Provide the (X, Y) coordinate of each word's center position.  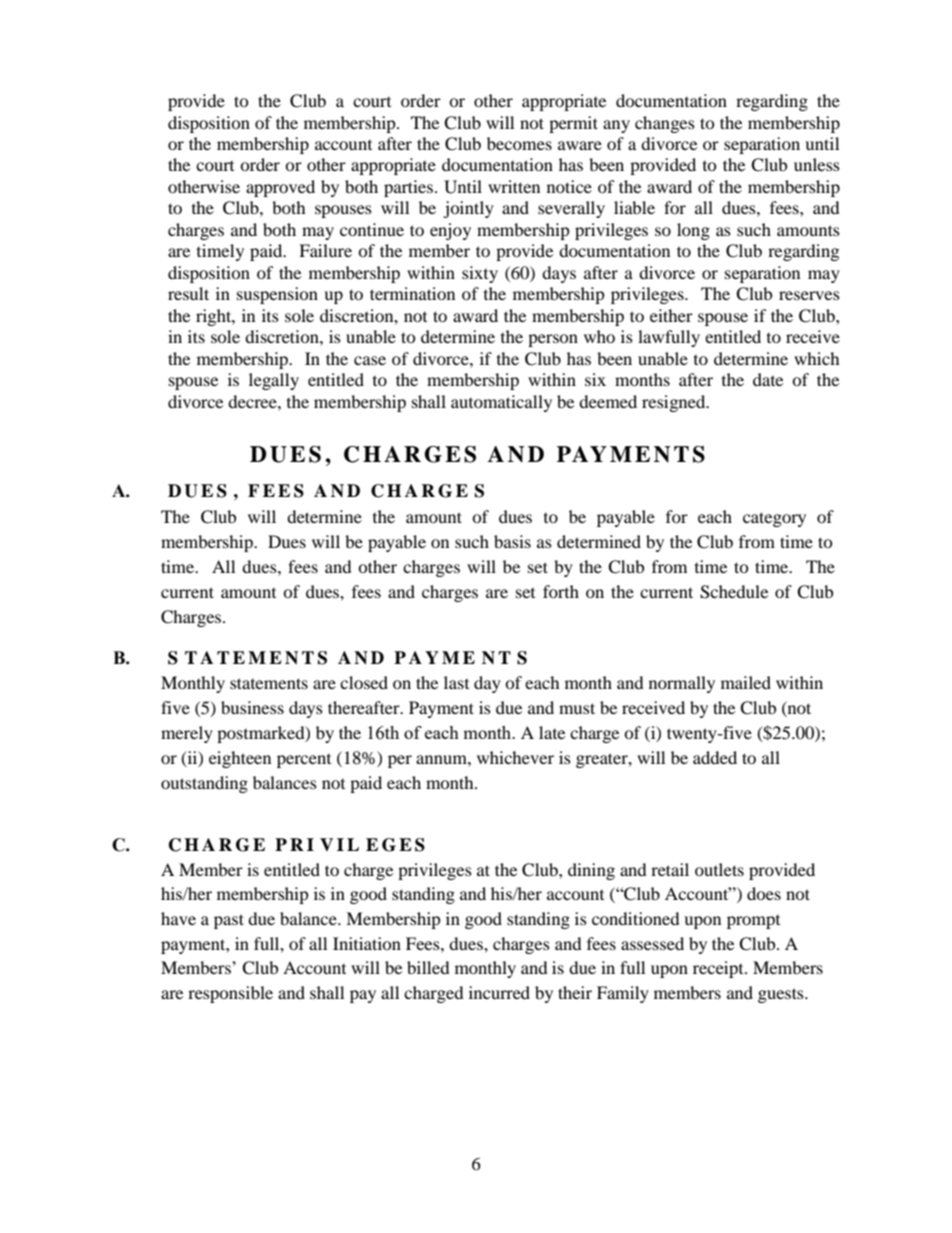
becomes (519, 143)
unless (817, 164)
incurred (499, 992)
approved (280, 188)
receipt (719, 969)
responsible (230, 994)
